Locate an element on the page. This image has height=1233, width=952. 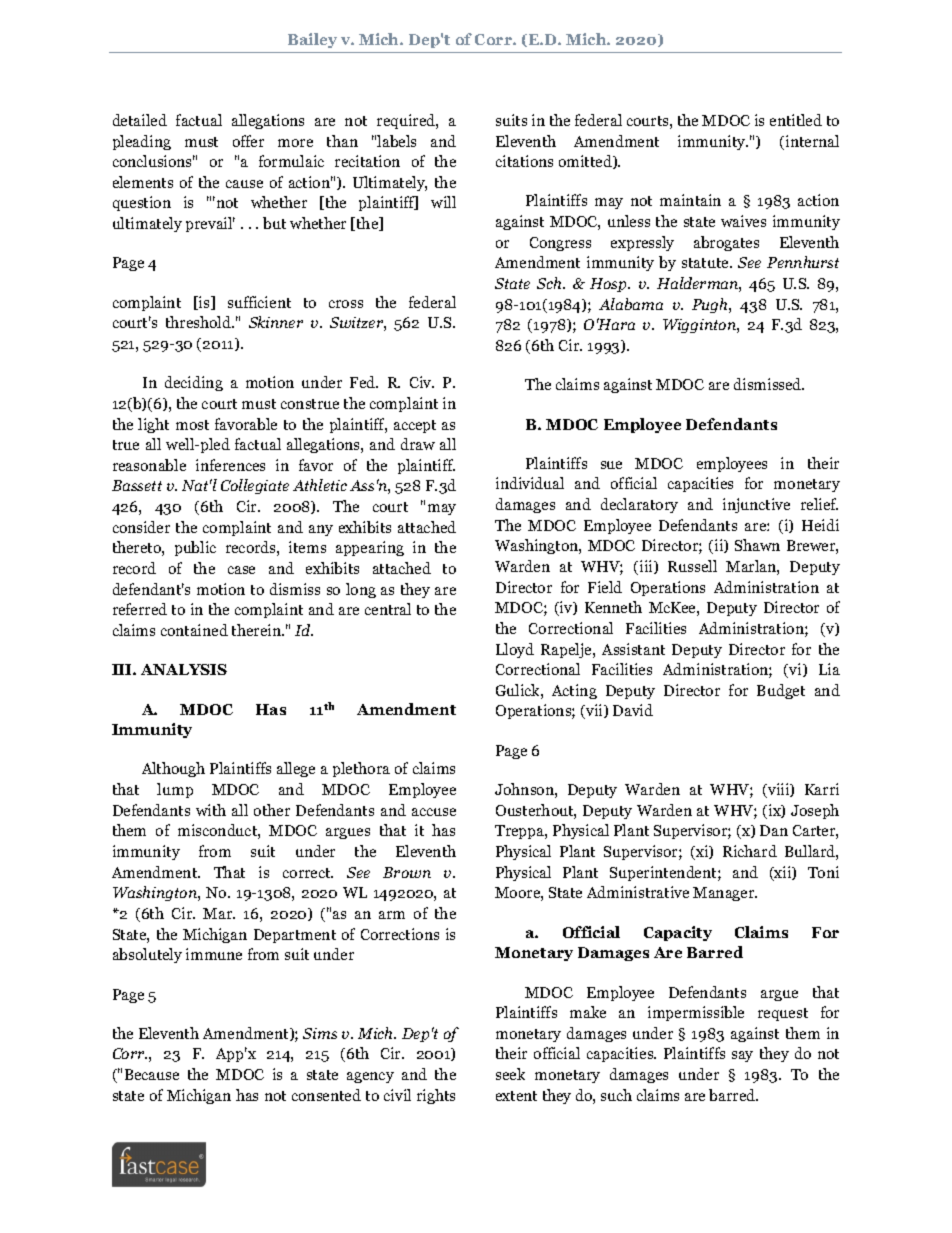
seek is located at coordinates (510, 1074).
